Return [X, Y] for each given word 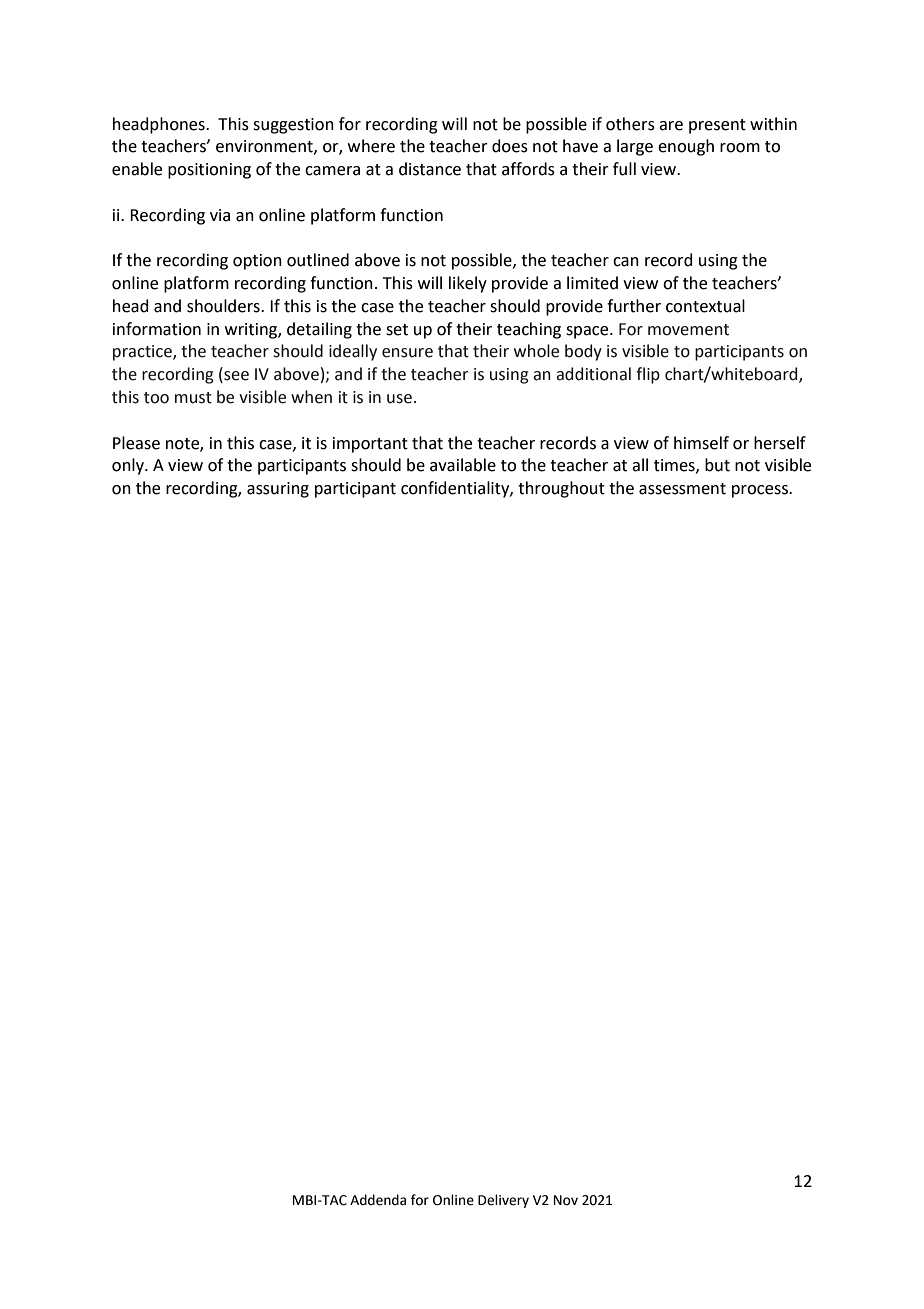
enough [686, 147]
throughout [561, 489]
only [129, 466]
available [463, 465]
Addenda [378, 1200]
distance [430, 169]
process [761, 491]
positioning [209, 171]
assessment [682, 489]
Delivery [503, 1201]
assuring [278, 490]
